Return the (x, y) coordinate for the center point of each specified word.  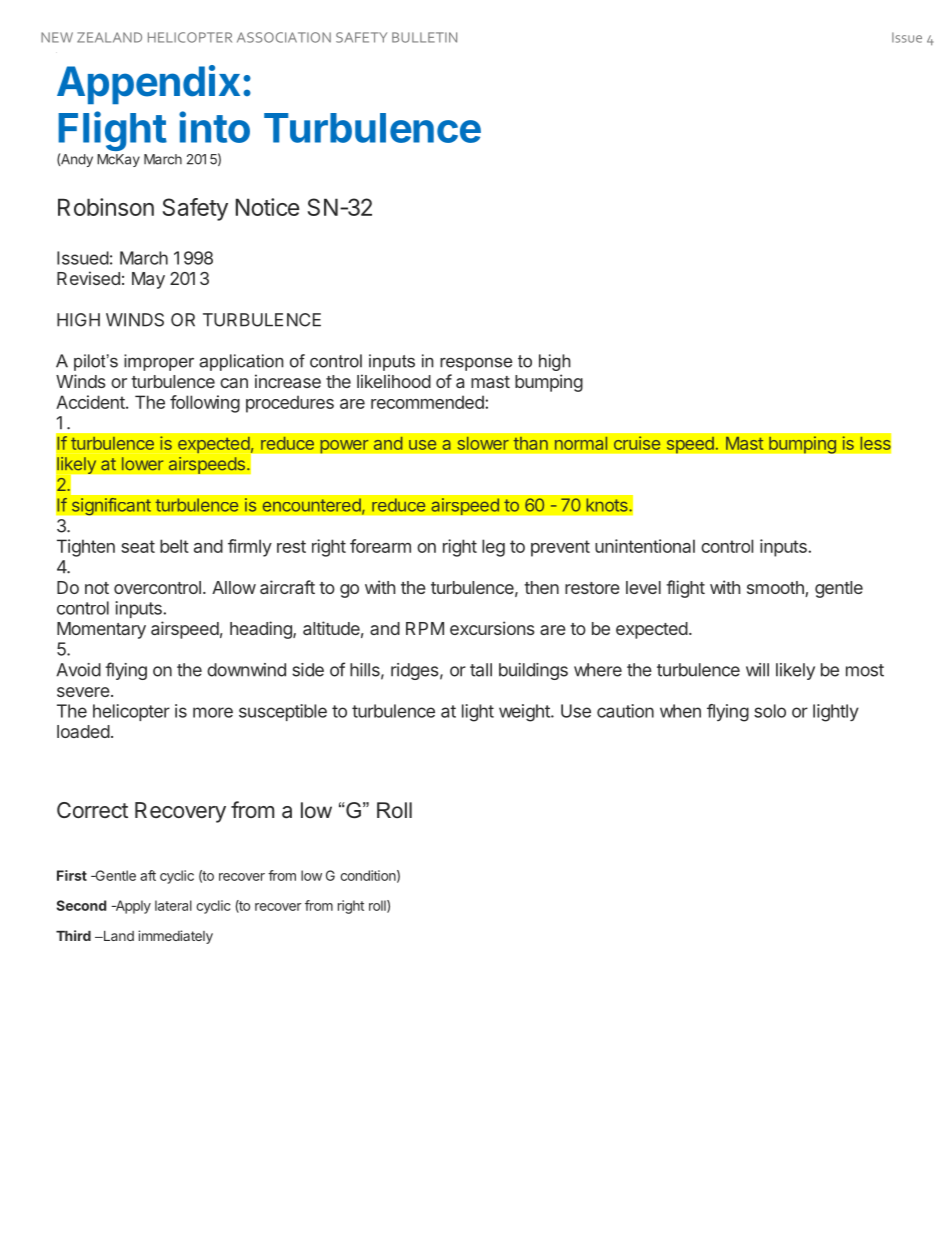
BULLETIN (424, 37)
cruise (637, 443)
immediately (175, 937)
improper (159, 362)
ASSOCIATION (284, 37)
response (476, 364)
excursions (492, 628)
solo (770, 711)
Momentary (101, 630)
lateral (173, 905)
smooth (776, 589)
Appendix (148, 84)
